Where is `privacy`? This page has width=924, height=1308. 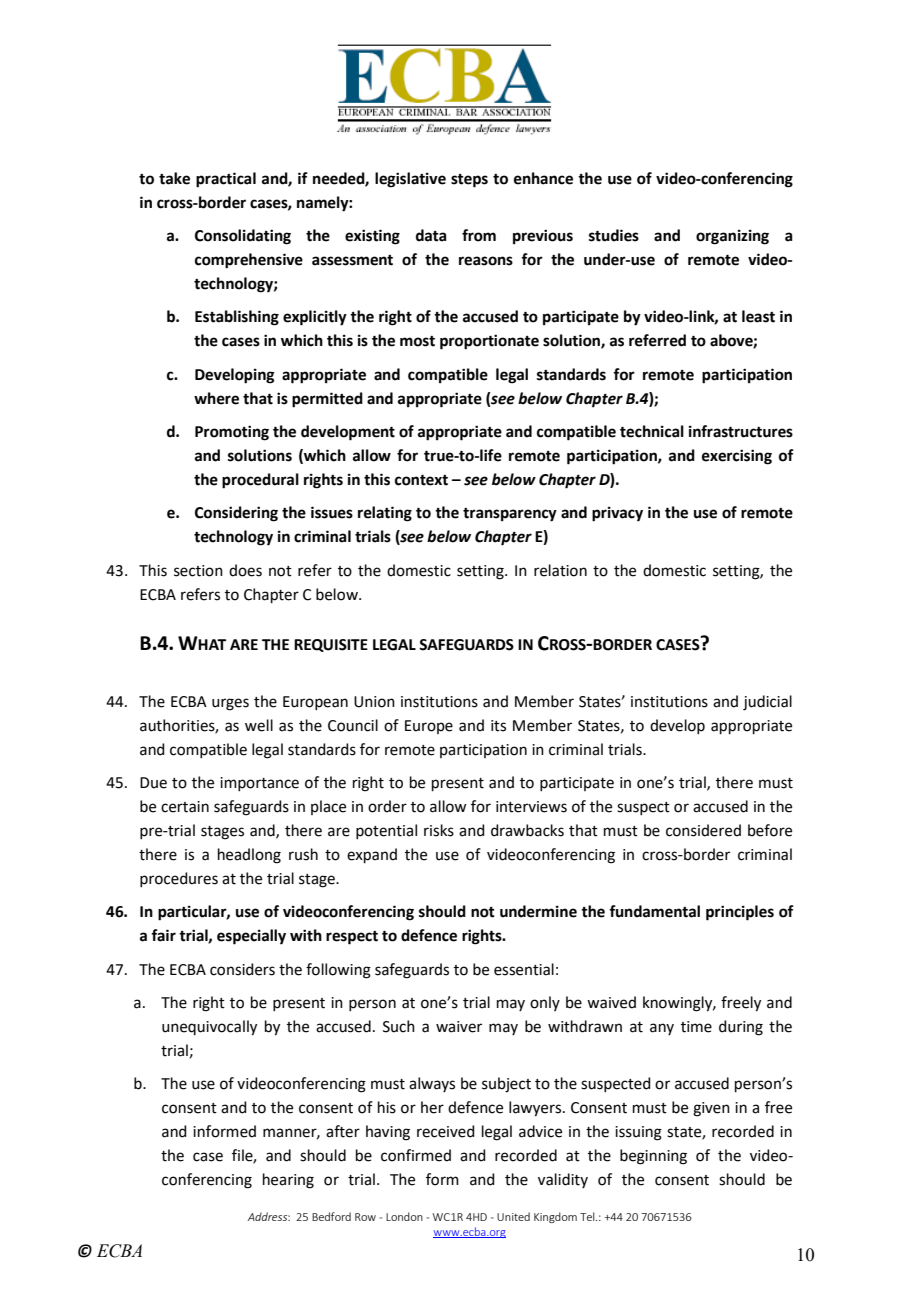 privacy is located at coordinates (617, 514).
